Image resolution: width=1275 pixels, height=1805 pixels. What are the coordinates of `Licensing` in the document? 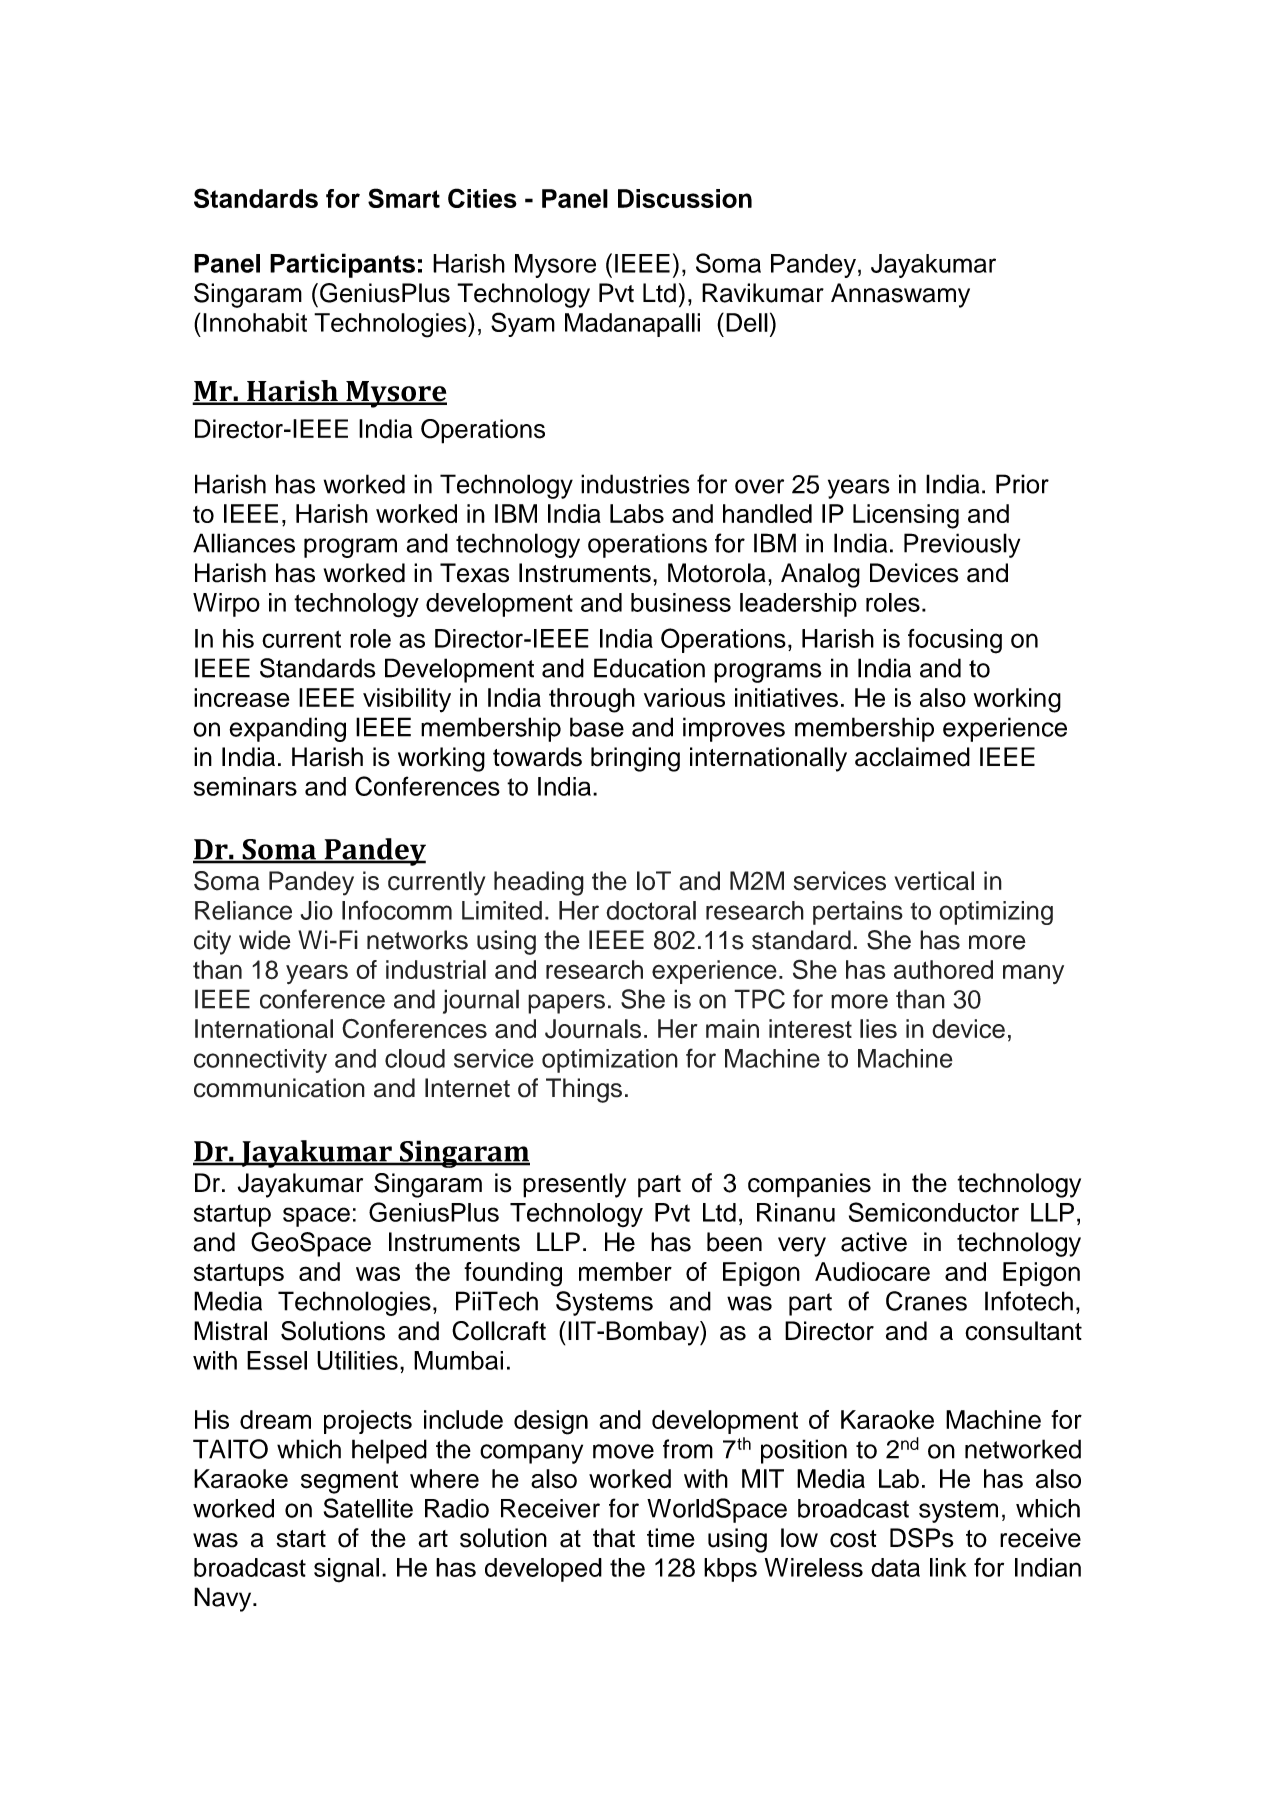 It's located at (906, 516).
